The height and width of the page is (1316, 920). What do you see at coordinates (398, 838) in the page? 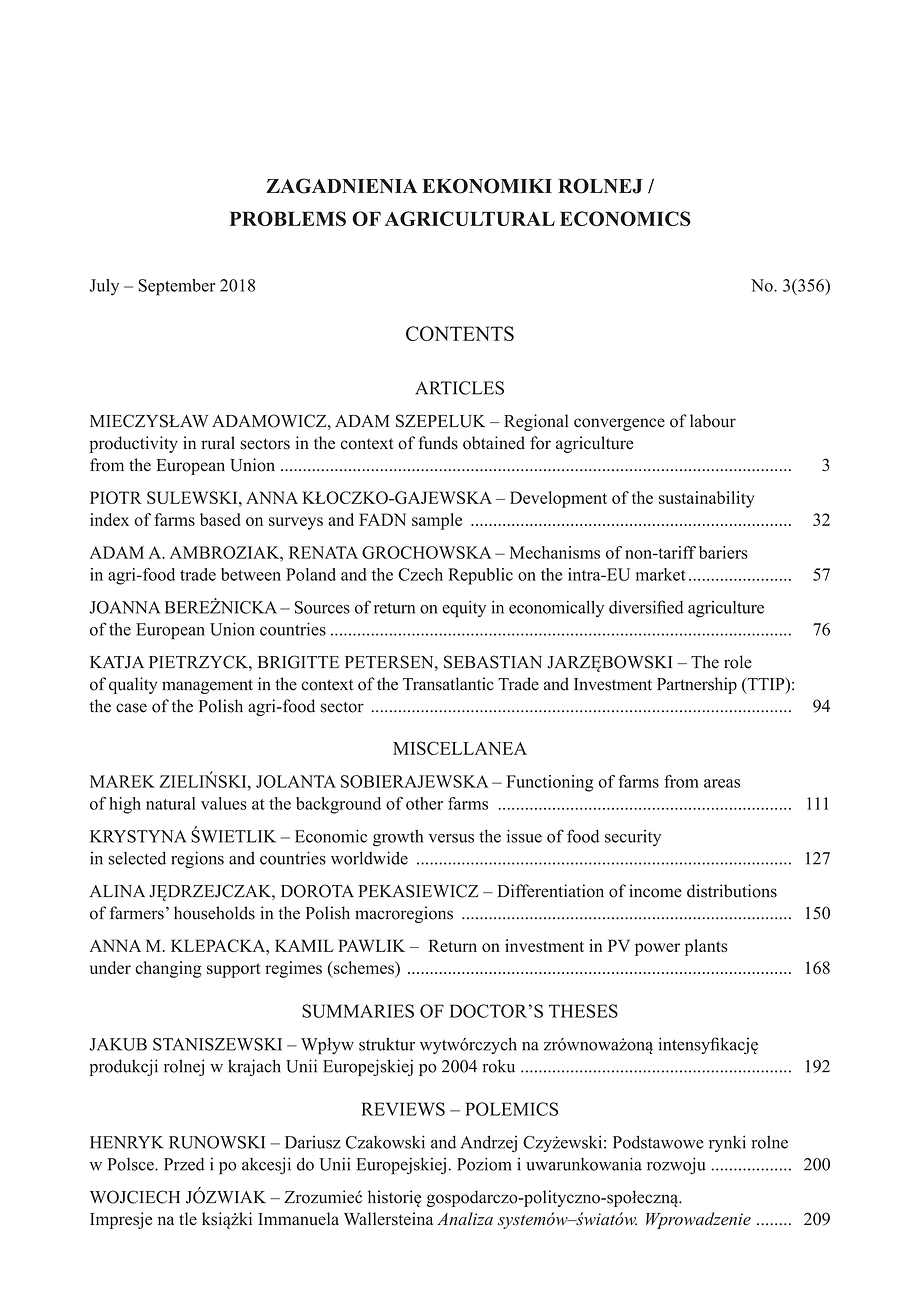
I see `growth` at bounding box center [398, 838].
